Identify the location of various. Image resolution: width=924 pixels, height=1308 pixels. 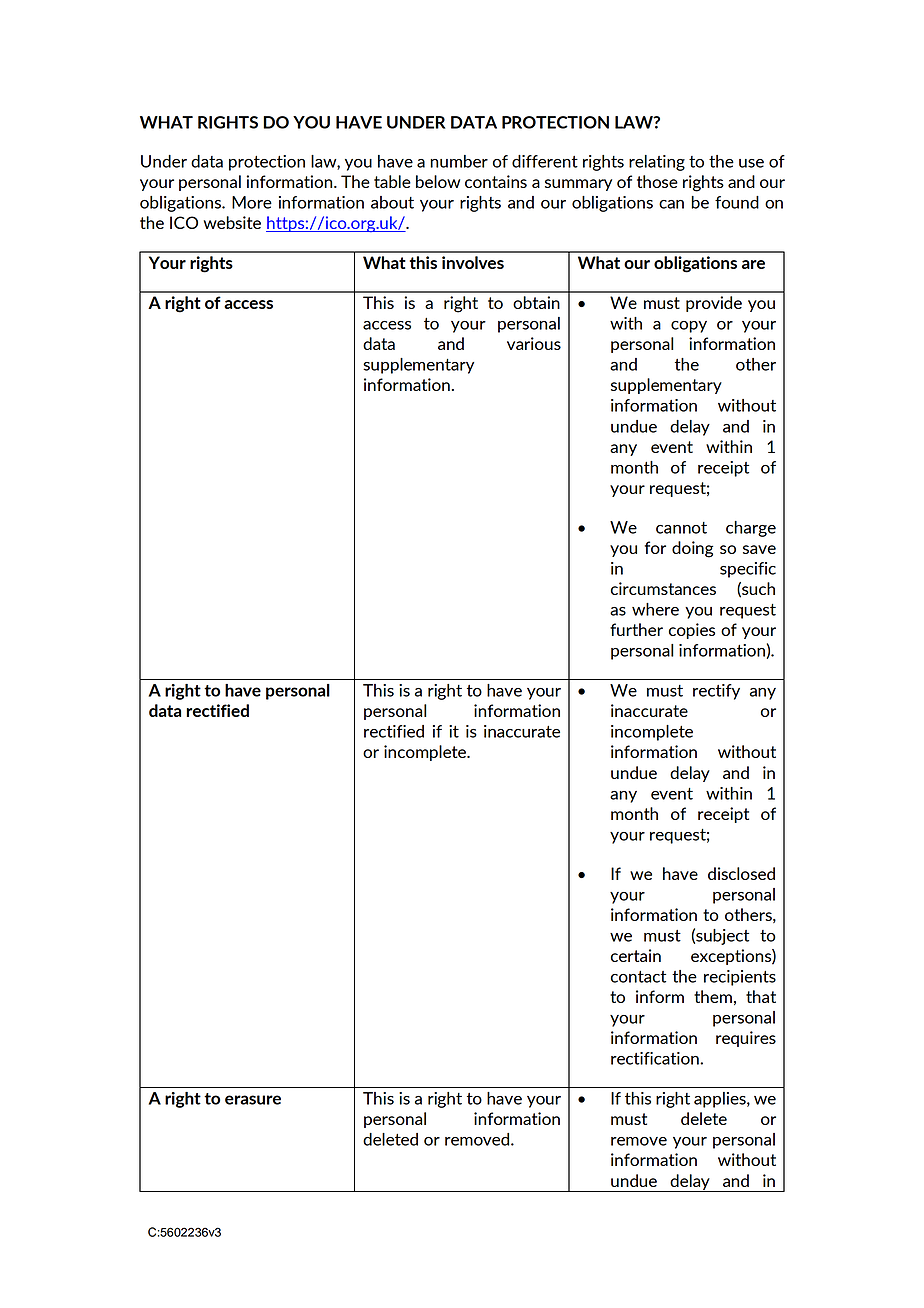
(534, 343).
